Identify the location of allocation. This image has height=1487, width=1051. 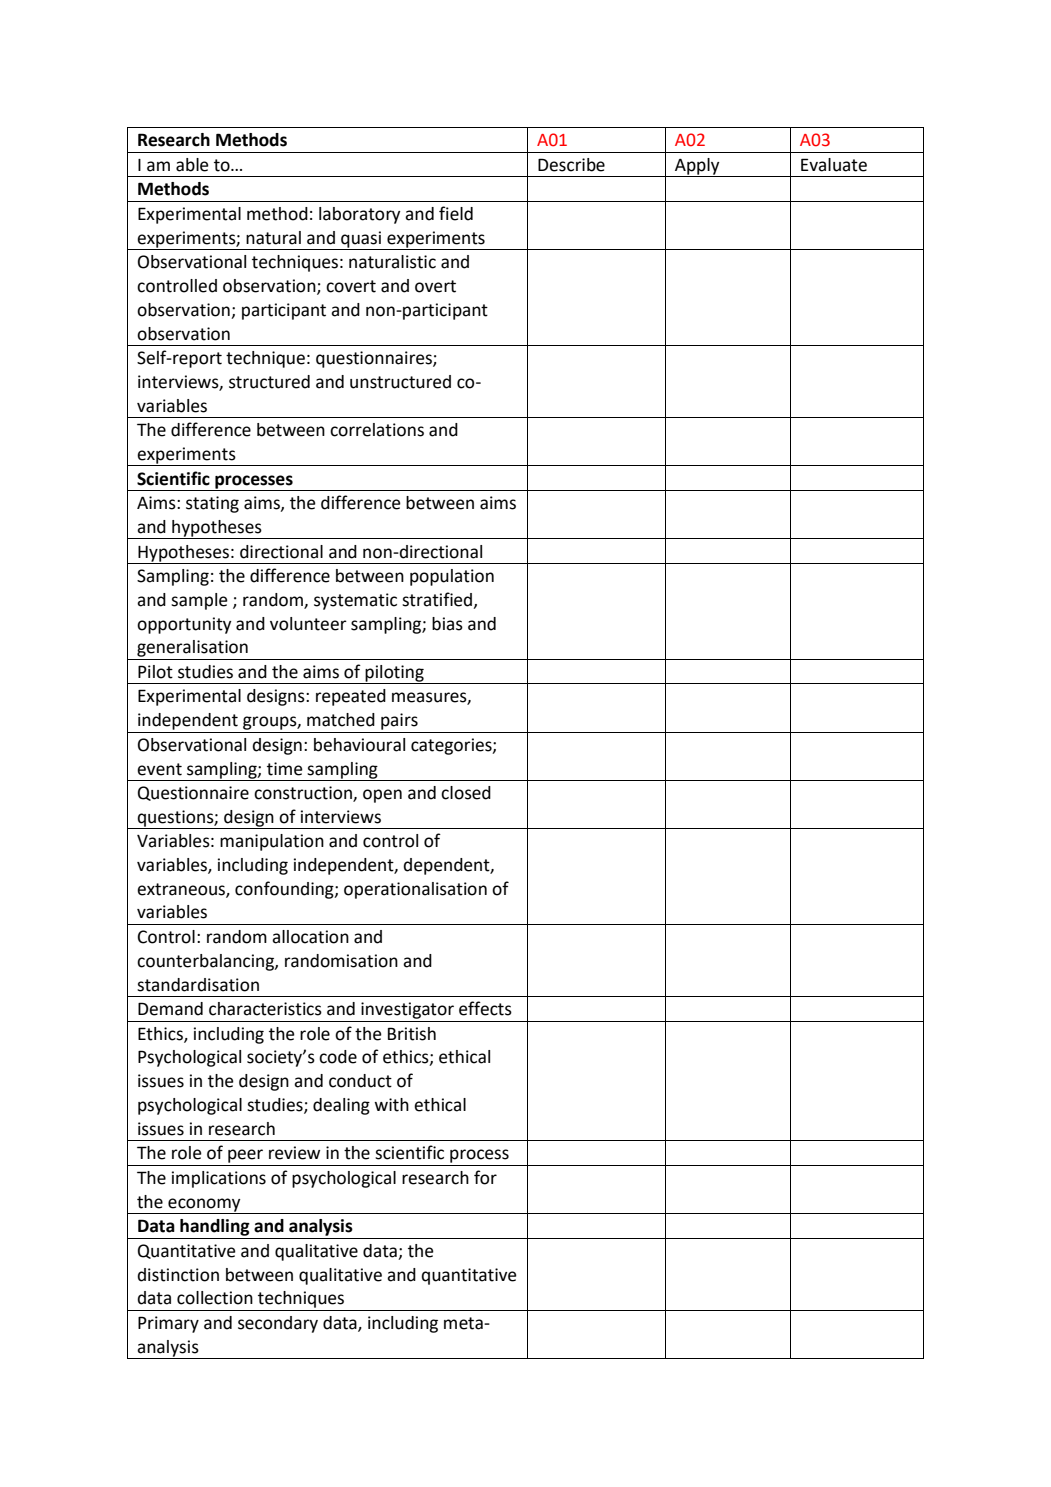
(310, 937).
